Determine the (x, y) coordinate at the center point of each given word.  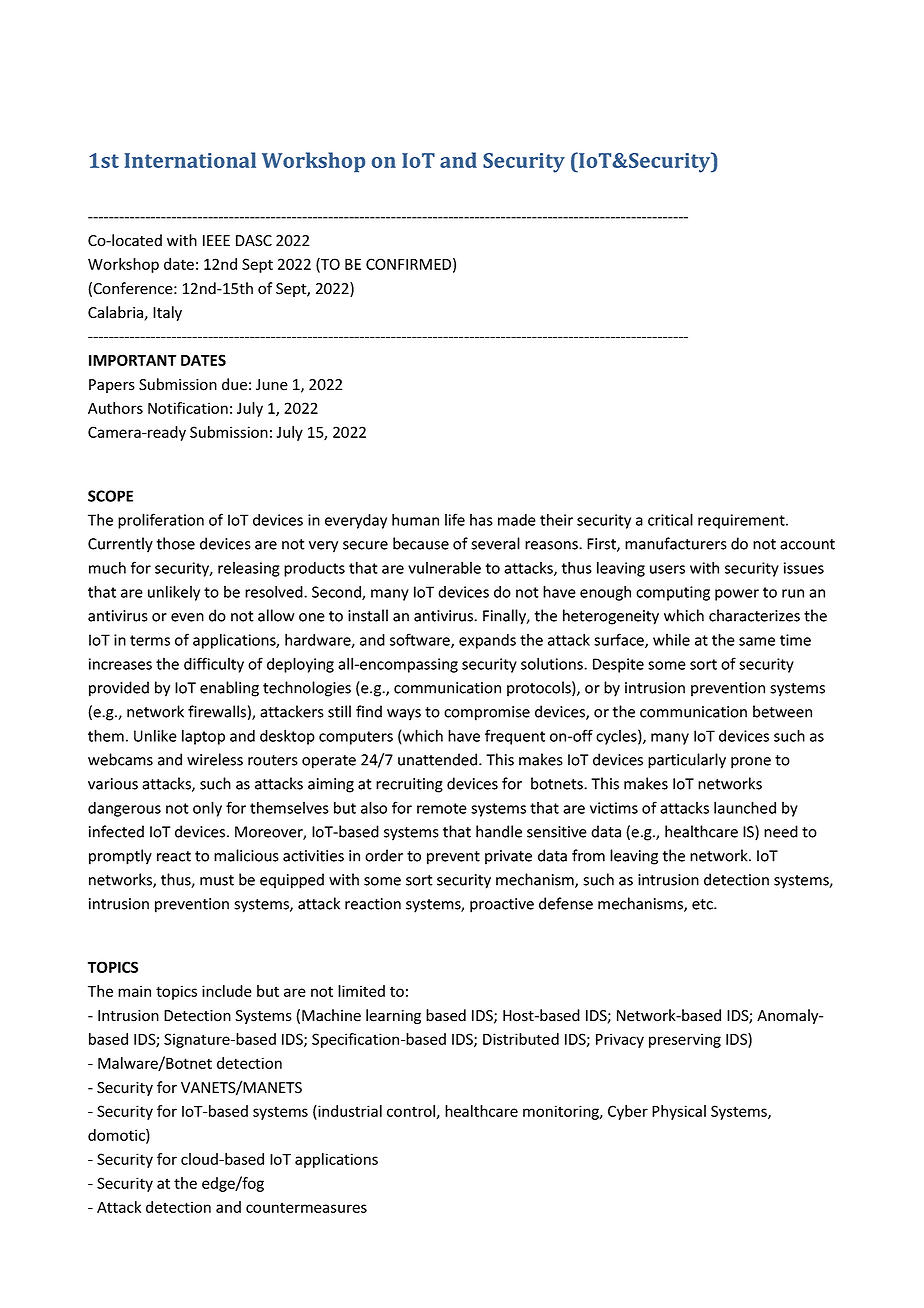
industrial (349, 1111)
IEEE (216, 240)
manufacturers (676, 543)
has (481, 520)
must (217, 880)
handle (499, 831)
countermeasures (306, 1207)
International (190, 160)
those (176, 543)
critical (670, 519)
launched (745, 807)
